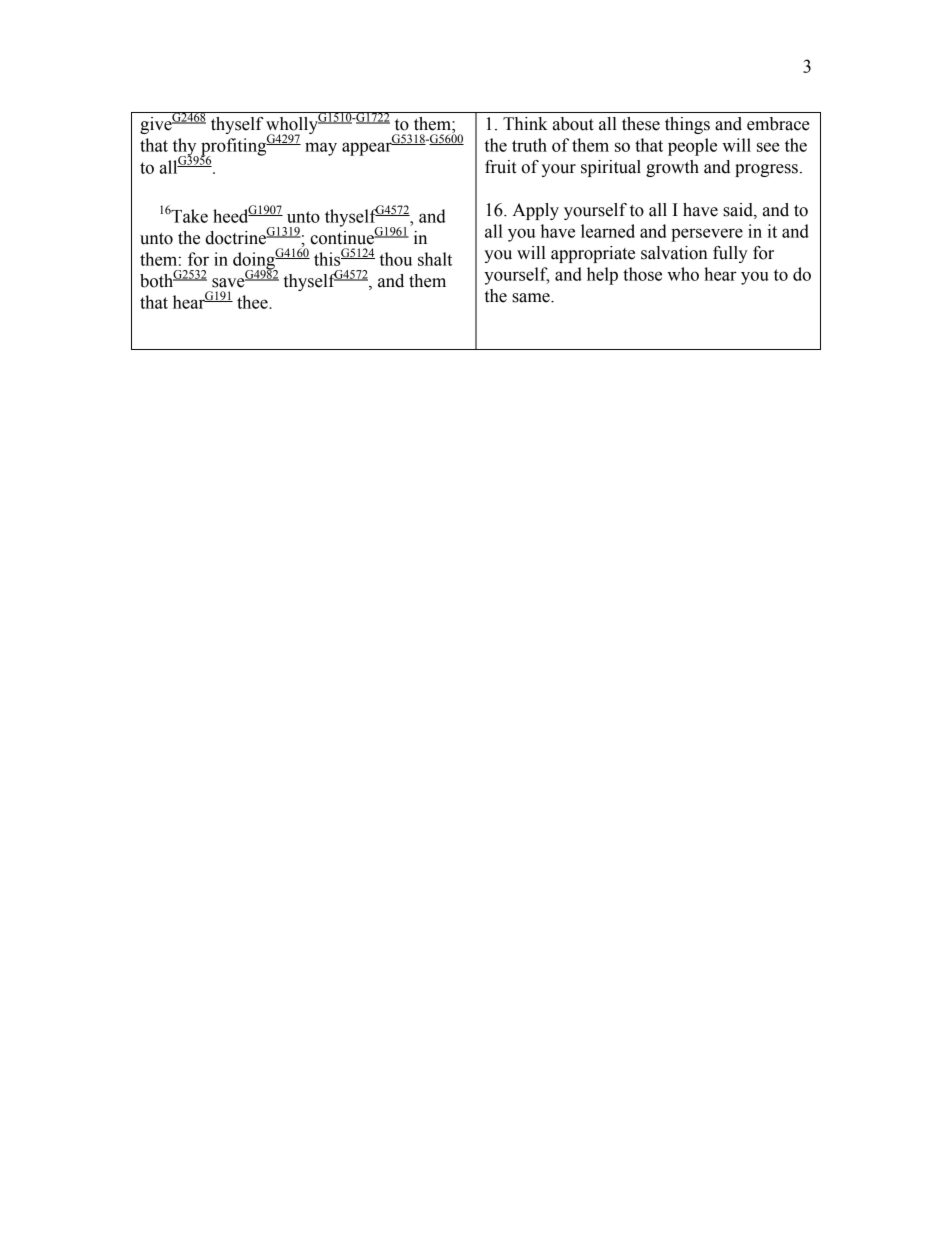 This image has height=1233, width=952. What do you see at coordinates (730, 254) in the image?
I see `fully` at bounding box center [730, 254].
